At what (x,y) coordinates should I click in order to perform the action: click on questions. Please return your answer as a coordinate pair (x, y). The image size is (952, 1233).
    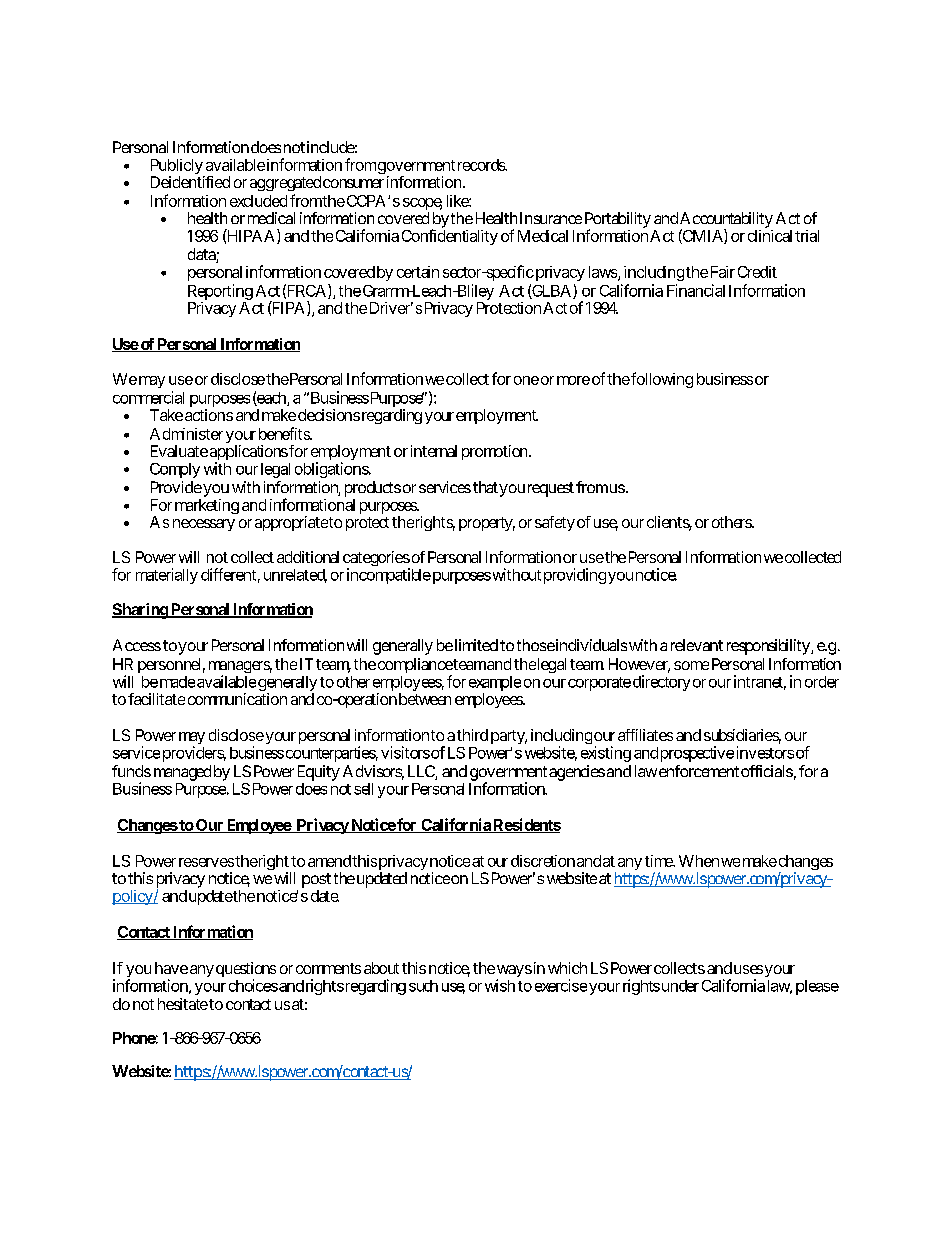
    Looking at the image, I should click on (246, 971).
